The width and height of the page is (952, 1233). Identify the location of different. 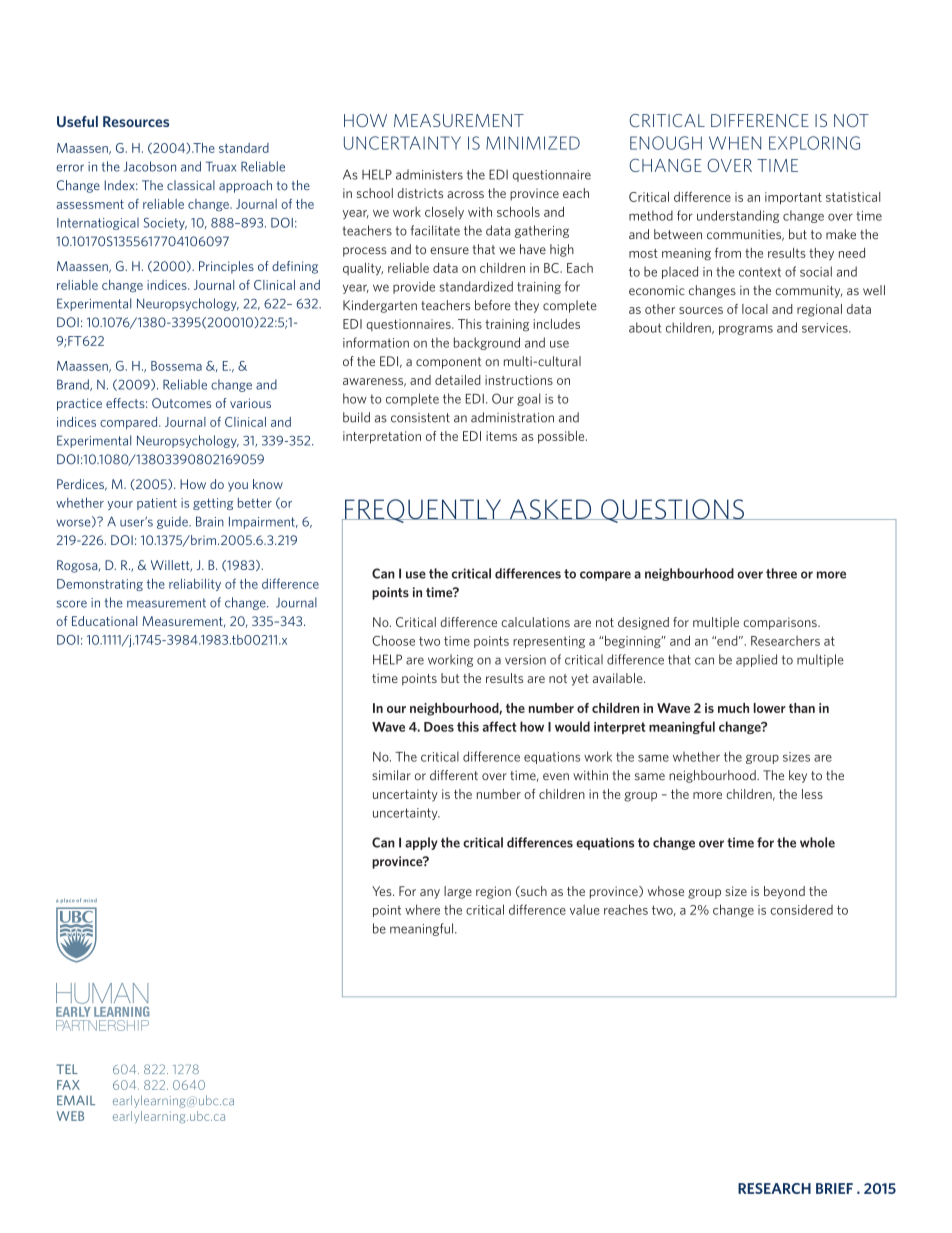
(454, 775).
